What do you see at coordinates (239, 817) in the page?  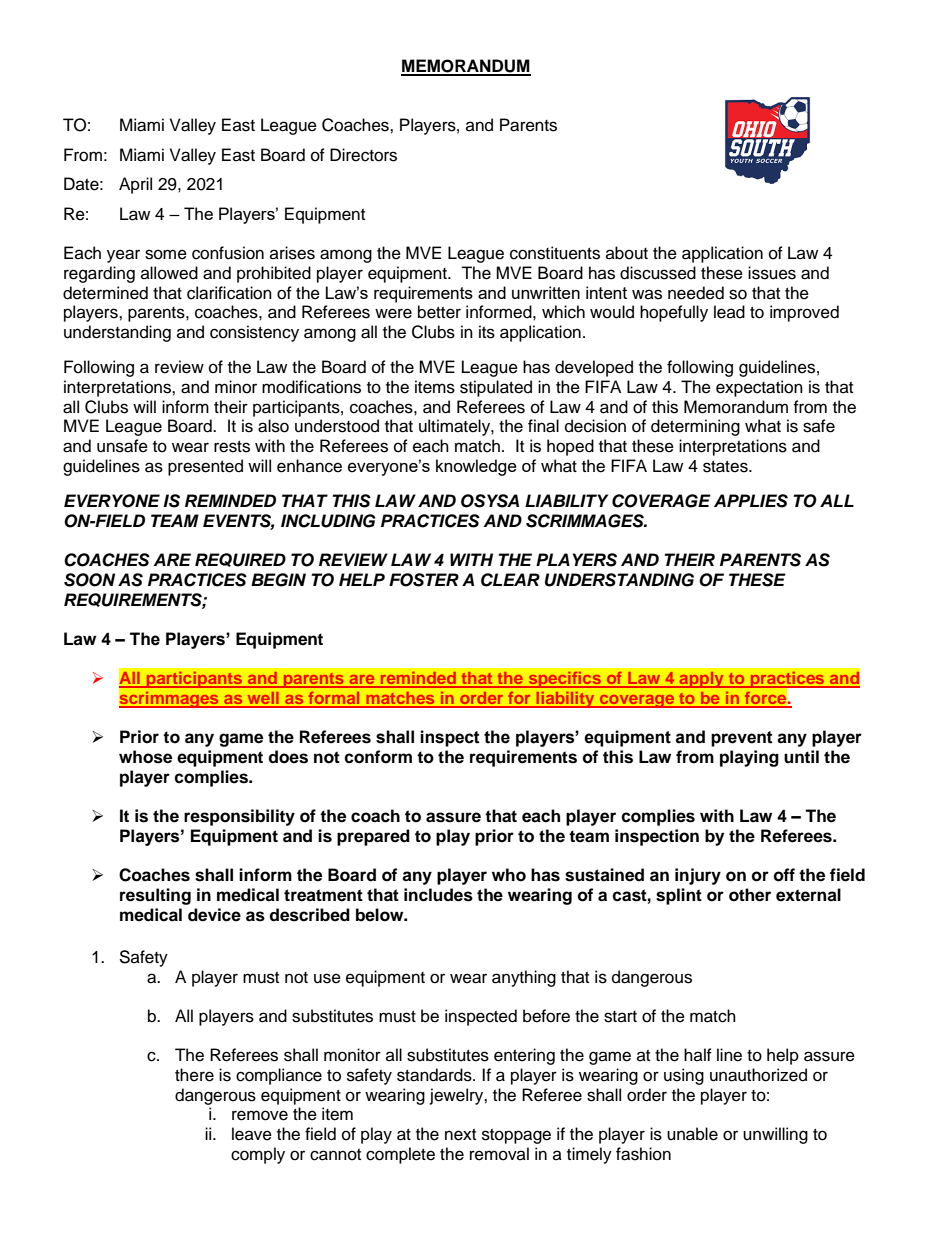 I see `responsibility` at bounding box center [239, 817].
